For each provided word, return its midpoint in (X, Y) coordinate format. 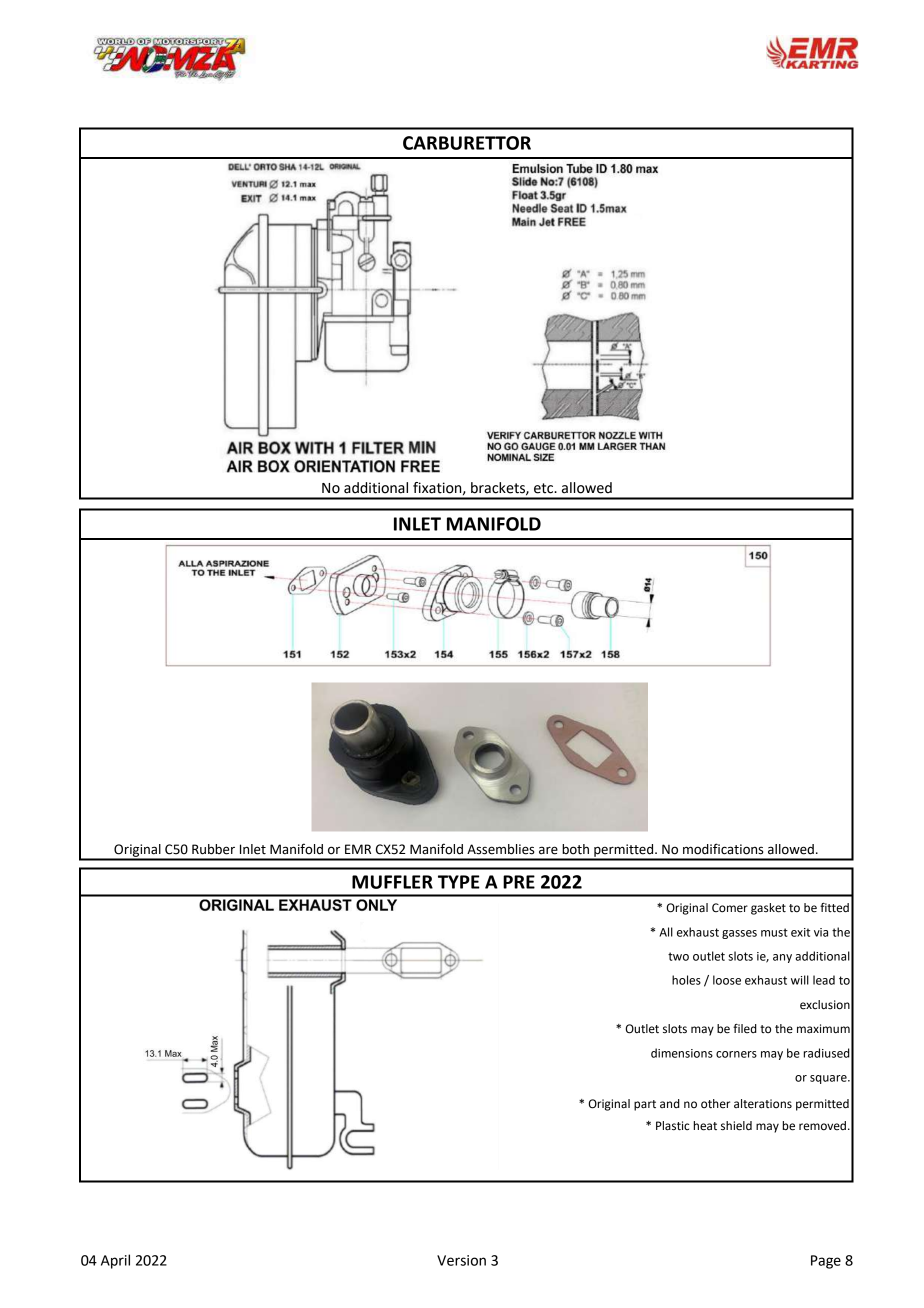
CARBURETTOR (467, 143)
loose (727, 980)
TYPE (459, 882)
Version (461, 1260)
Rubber (213, 849)
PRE (519, 882)
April (115, 1261)
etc (545, 488)
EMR (358, 849)
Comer (730, 908)
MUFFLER (392, 882)
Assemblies (501, 849)
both (575, 849)
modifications (723, 849)
